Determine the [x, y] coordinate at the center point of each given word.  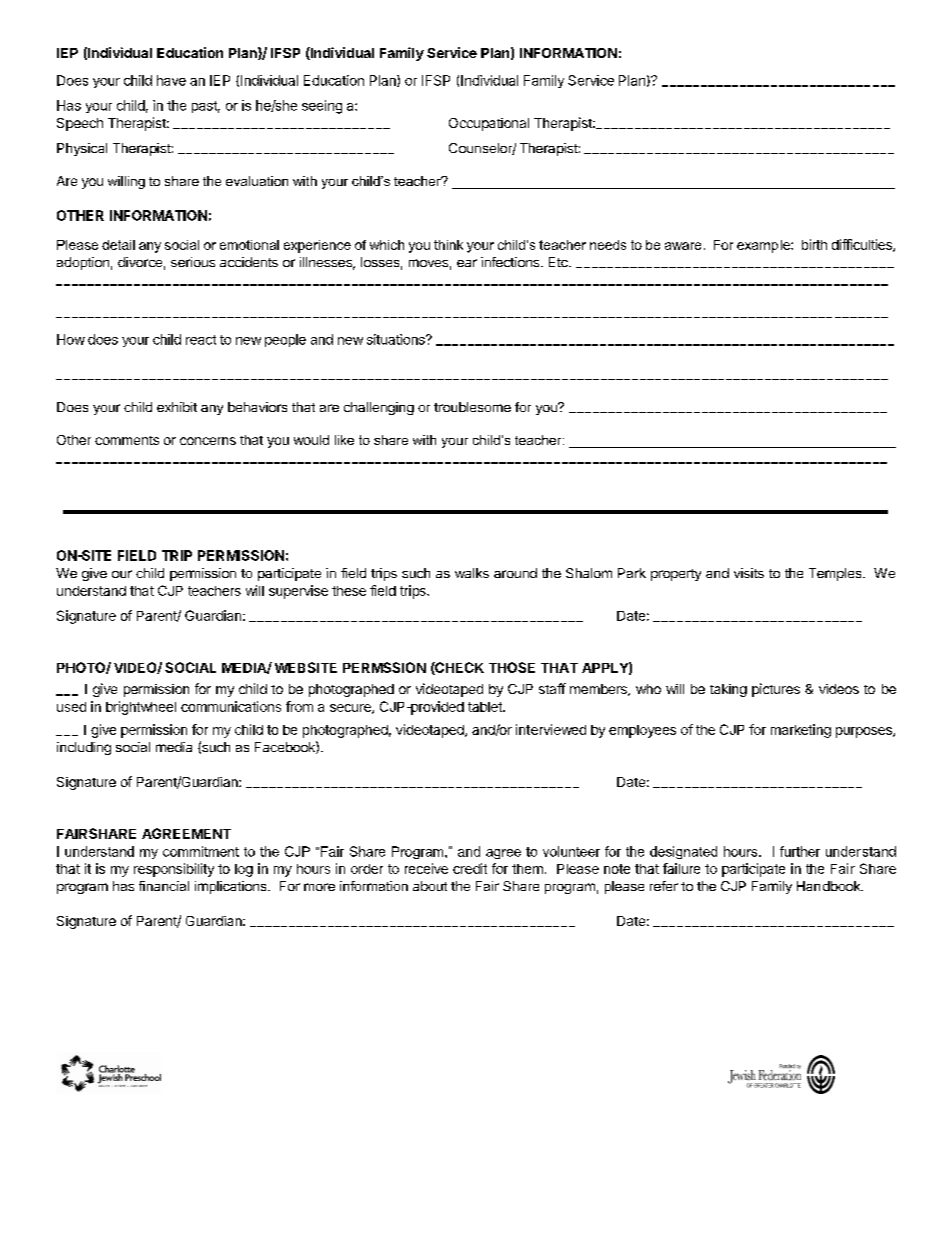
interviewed [551, 729]
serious [193, 262]
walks [472, 573]
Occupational [489, 124]
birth [814, 244]
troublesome [472, 407]
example [764, 246]
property [676, 575]
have [171, 80]
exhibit [177, 407]
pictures [776, 690]
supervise [298, 592]
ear [467, 263]
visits [749, 573]
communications [231, 706]
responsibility [174, 870]
